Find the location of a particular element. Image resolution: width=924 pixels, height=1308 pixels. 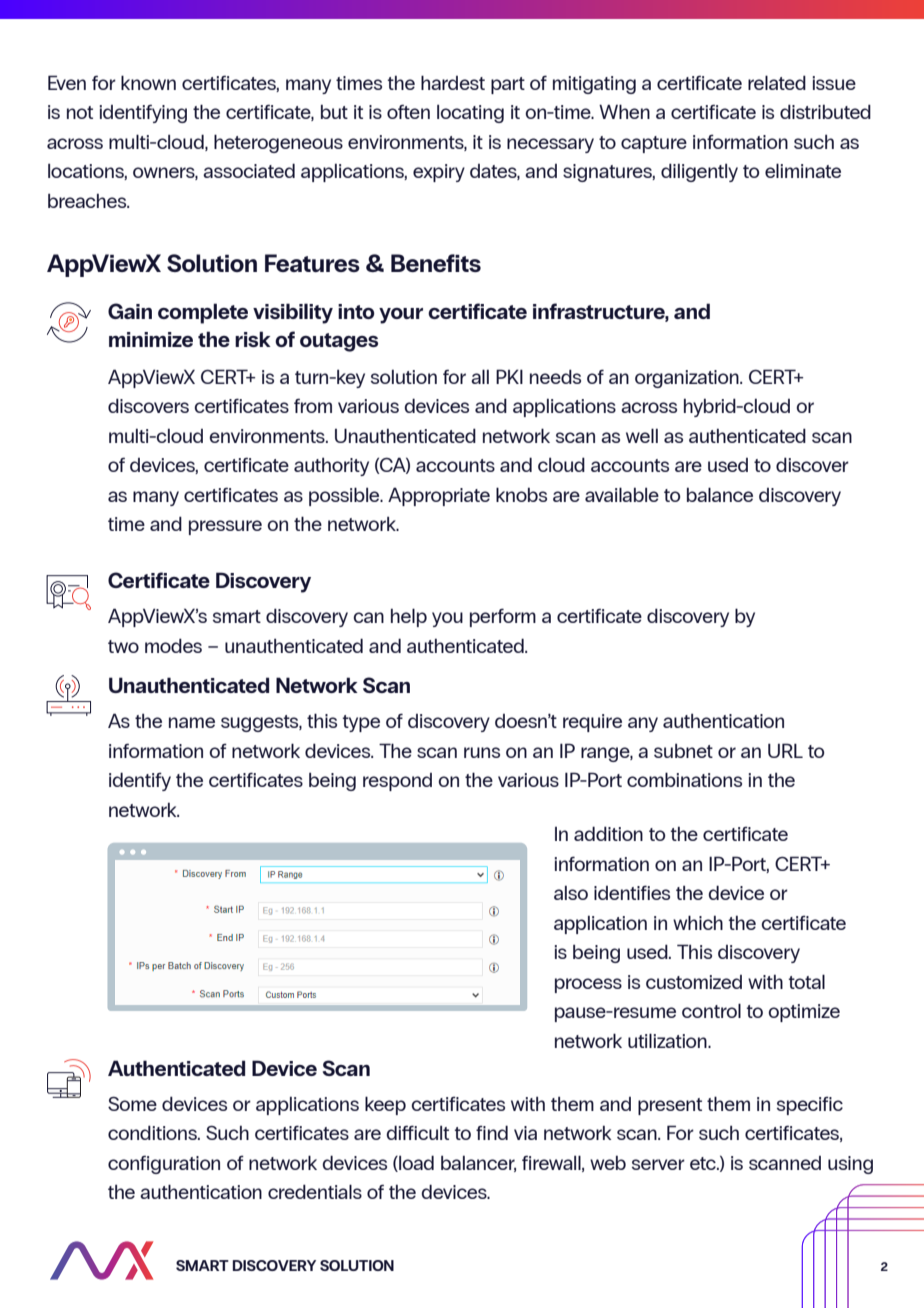

related is located at coordinates (777, 82).
